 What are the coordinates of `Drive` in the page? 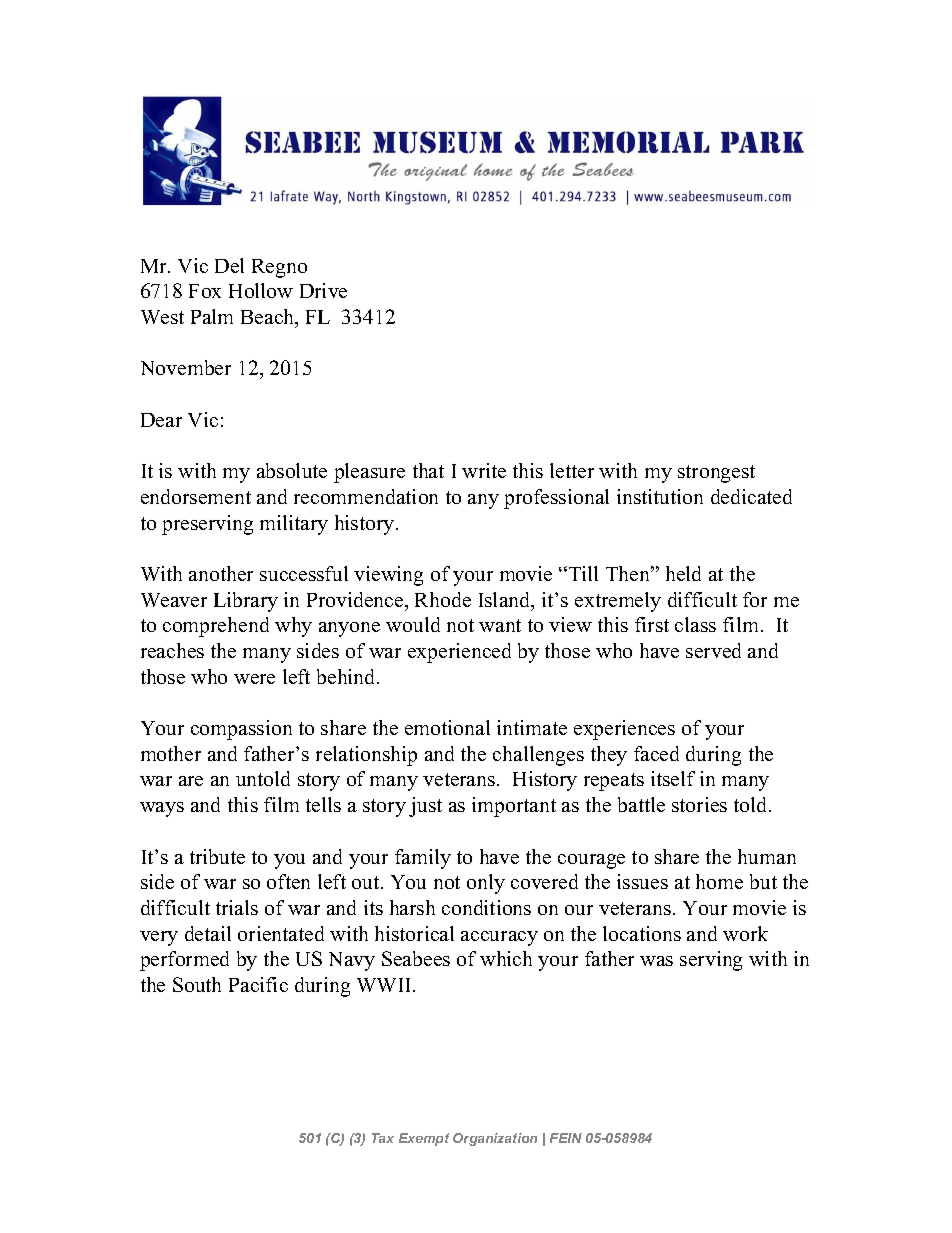 It's located at (323, 290).
